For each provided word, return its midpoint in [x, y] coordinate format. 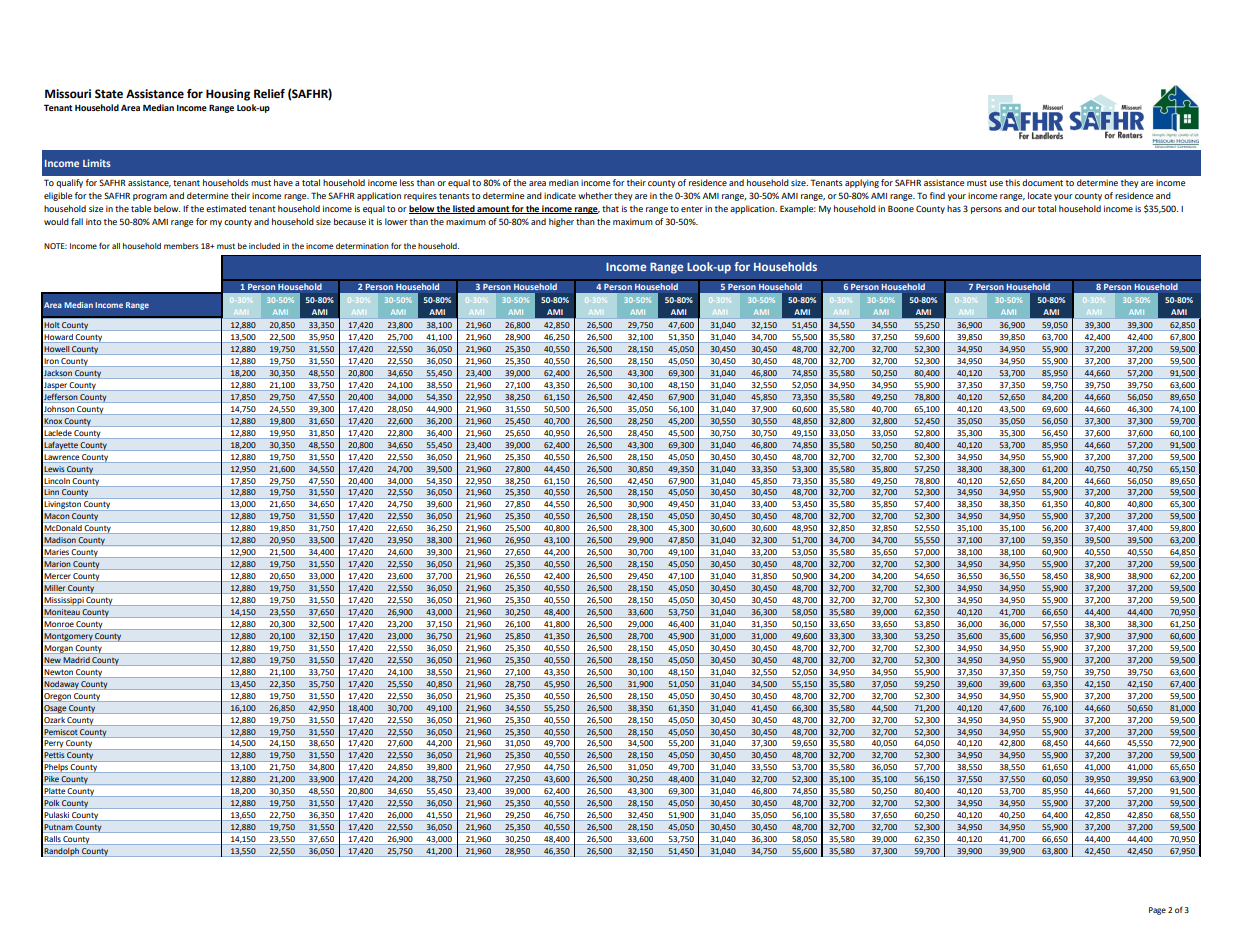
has [954, 208]
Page [1157, 911]
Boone [901, 208]
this [1012, 182]
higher [561, 222]
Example [798, 209]
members [181, 246]
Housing [228, 95]
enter [692, 209]
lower [396, 221]
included [264, 246]
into [94, 221]
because [350, 221]
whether [595, 195]
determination [362, 246]
